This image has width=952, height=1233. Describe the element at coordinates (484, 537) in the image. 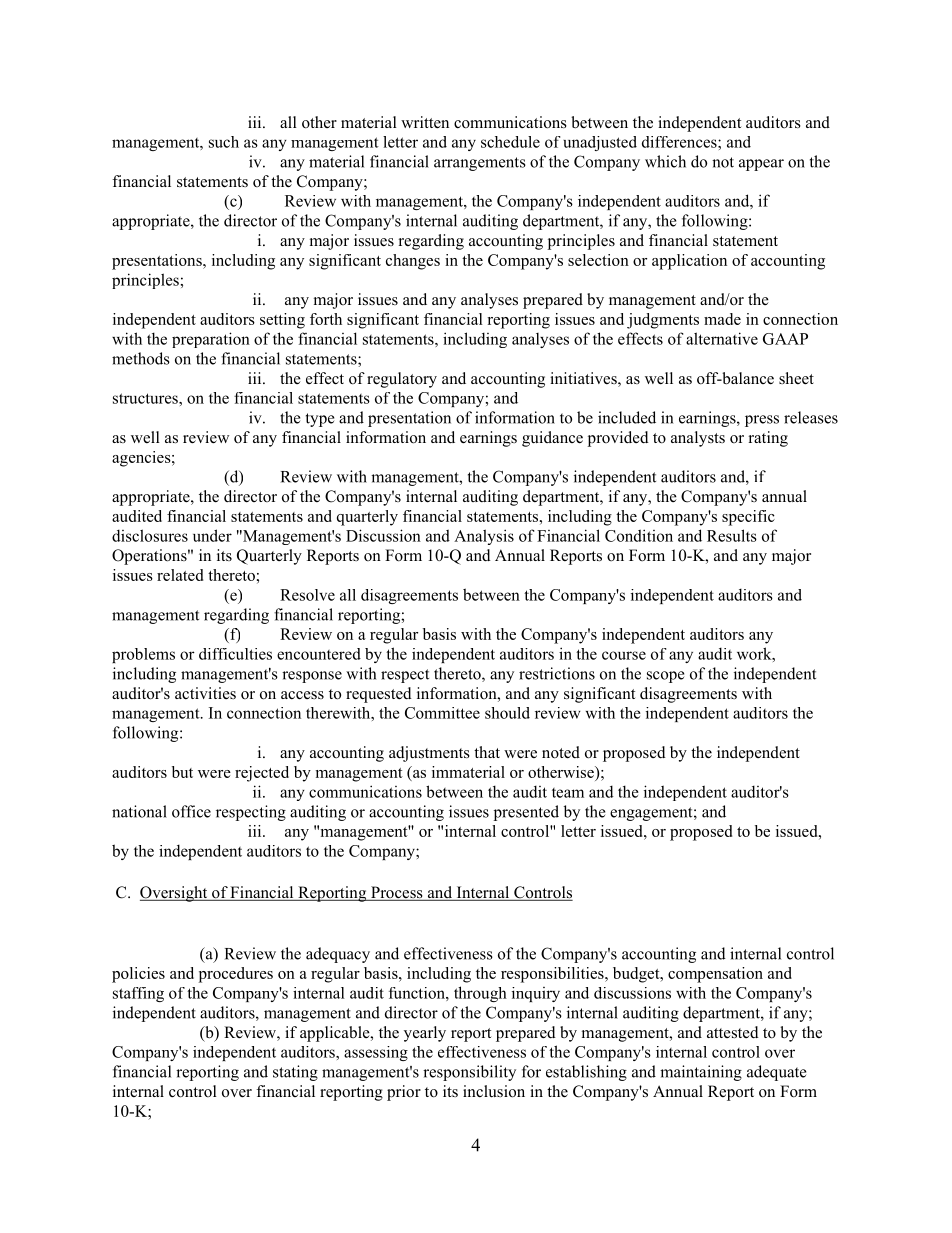

I see `Analysis` at that location.
